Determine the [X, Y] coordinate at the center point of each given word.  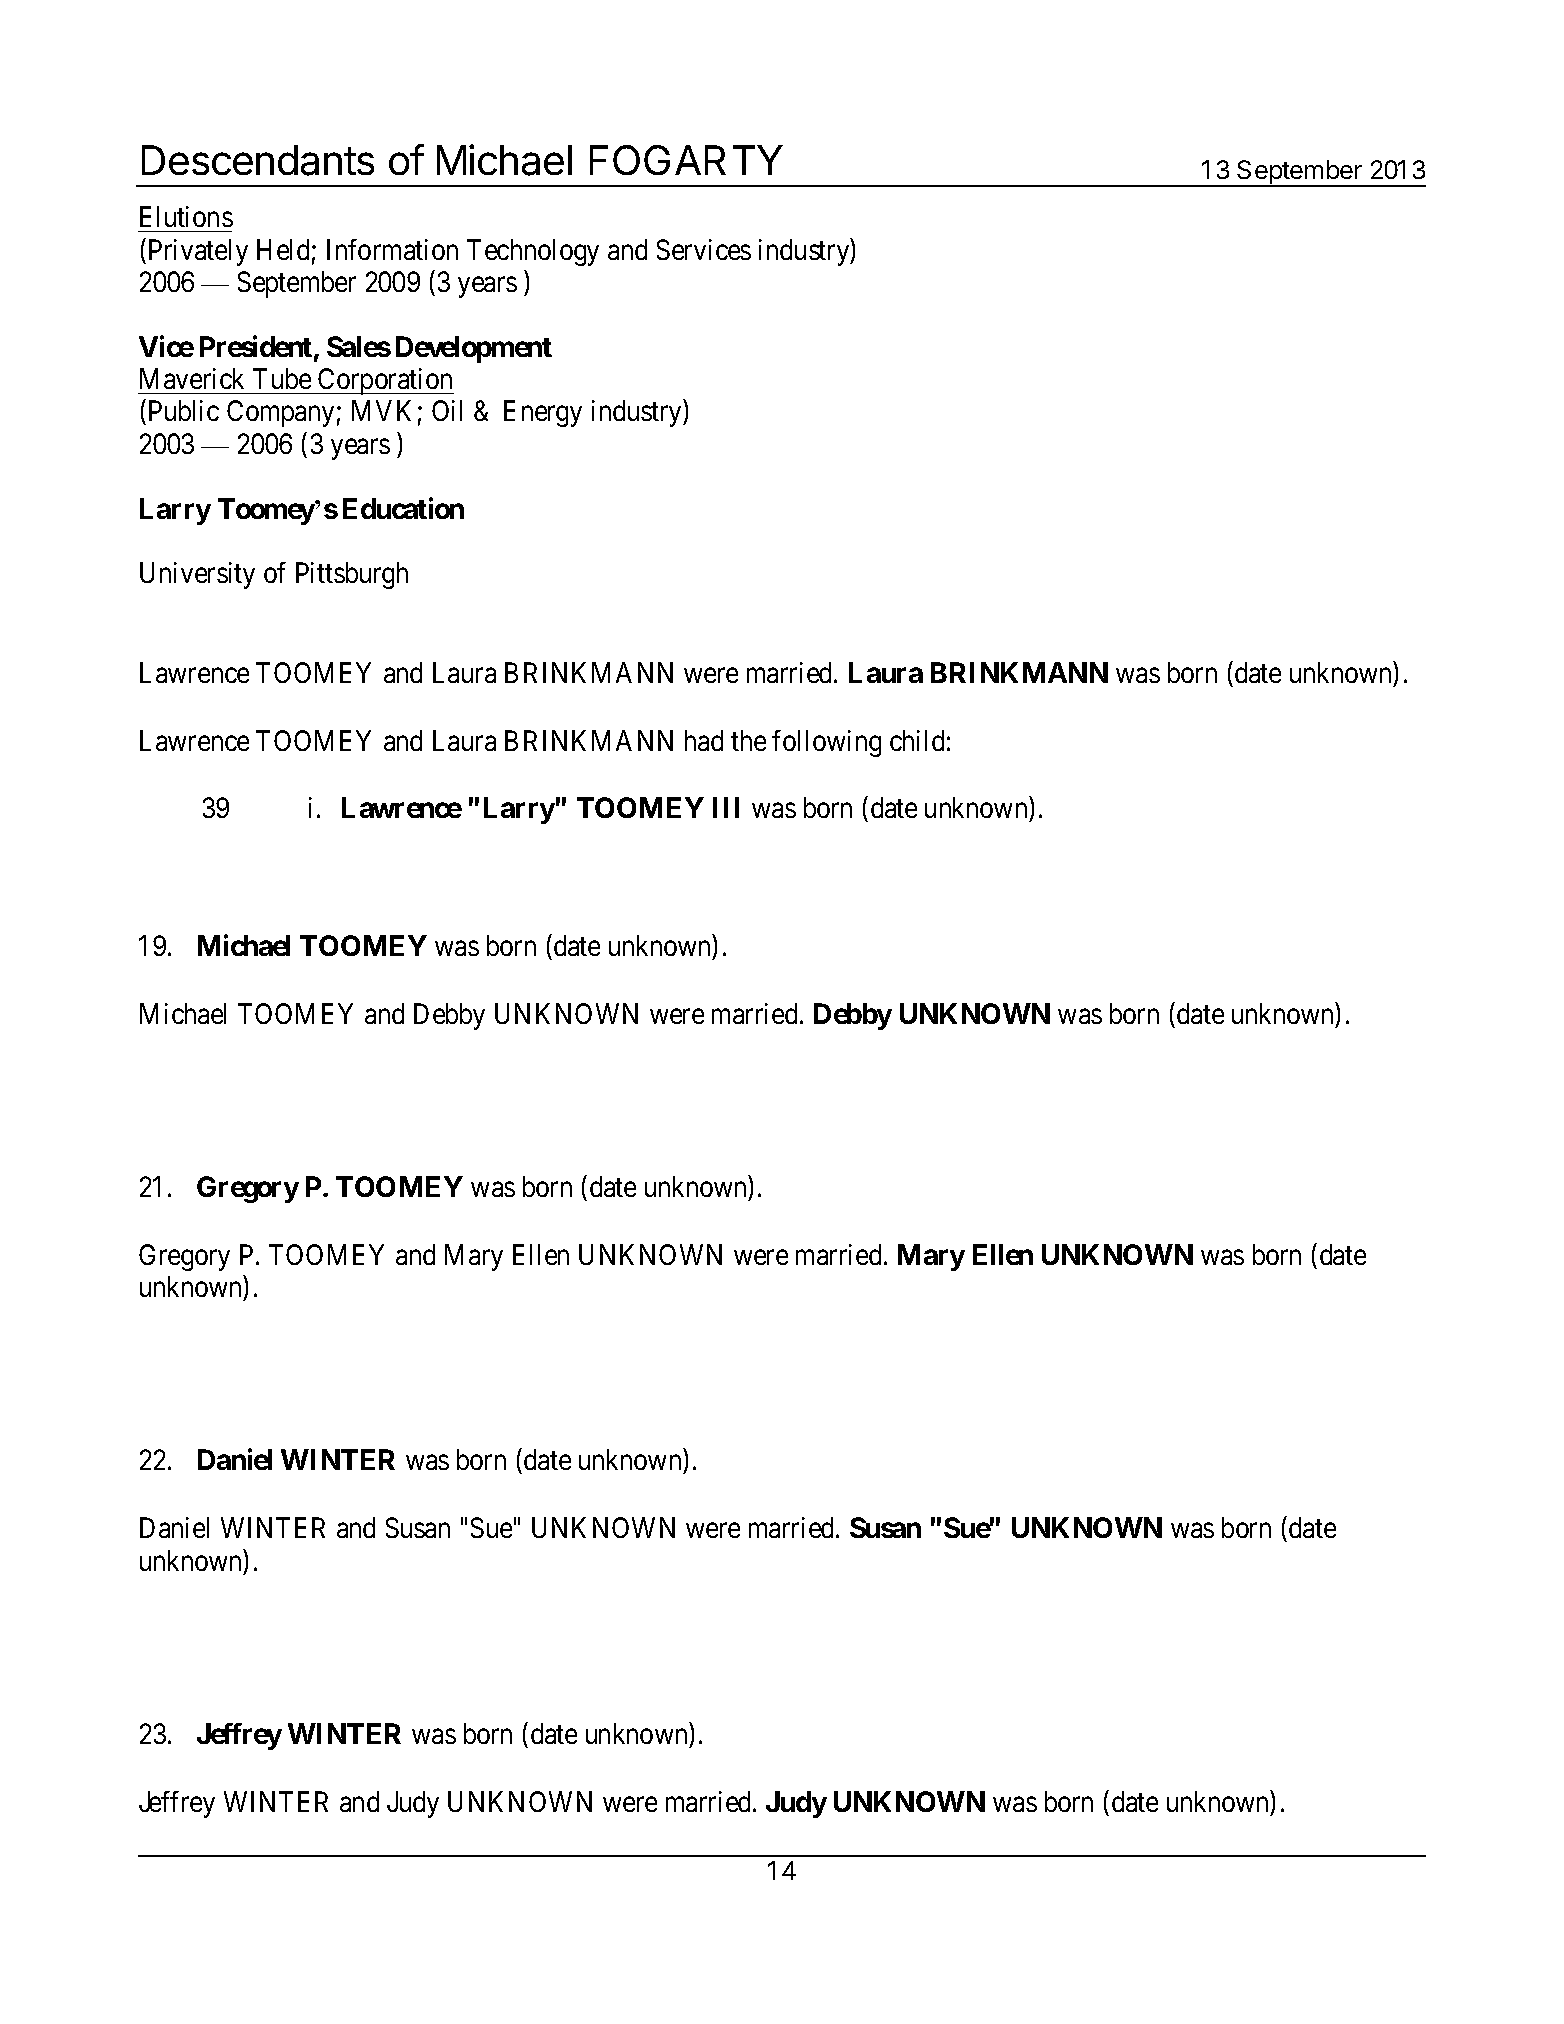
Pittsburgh [352, 575]
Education [403, 508]
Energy [543, 414]
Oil [447, 410]
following [826, 743]
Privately [196, 252]
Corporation [385, 381]
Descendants [258, 160]
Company [280, 413]
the [748, 740]
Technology [533, 252]
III [726, 807]
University [197, 575]
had [704, 740]
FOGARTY [686, 160]
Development [474, 349]
